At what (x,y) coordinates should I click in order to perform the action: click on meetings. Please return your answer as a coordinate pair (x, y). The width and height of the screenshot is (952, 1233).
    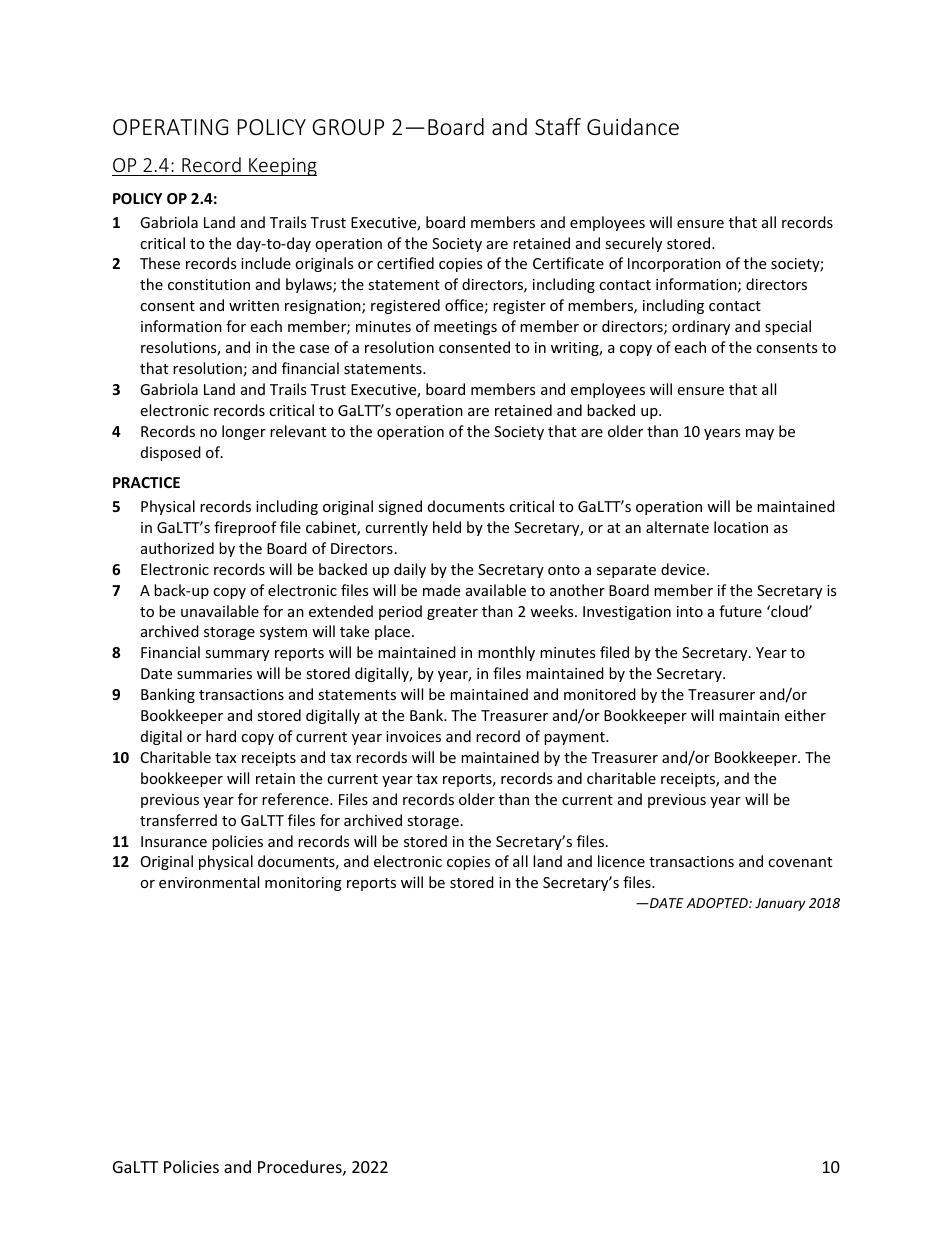
    Looking at the image, I should click on (465, 328).
